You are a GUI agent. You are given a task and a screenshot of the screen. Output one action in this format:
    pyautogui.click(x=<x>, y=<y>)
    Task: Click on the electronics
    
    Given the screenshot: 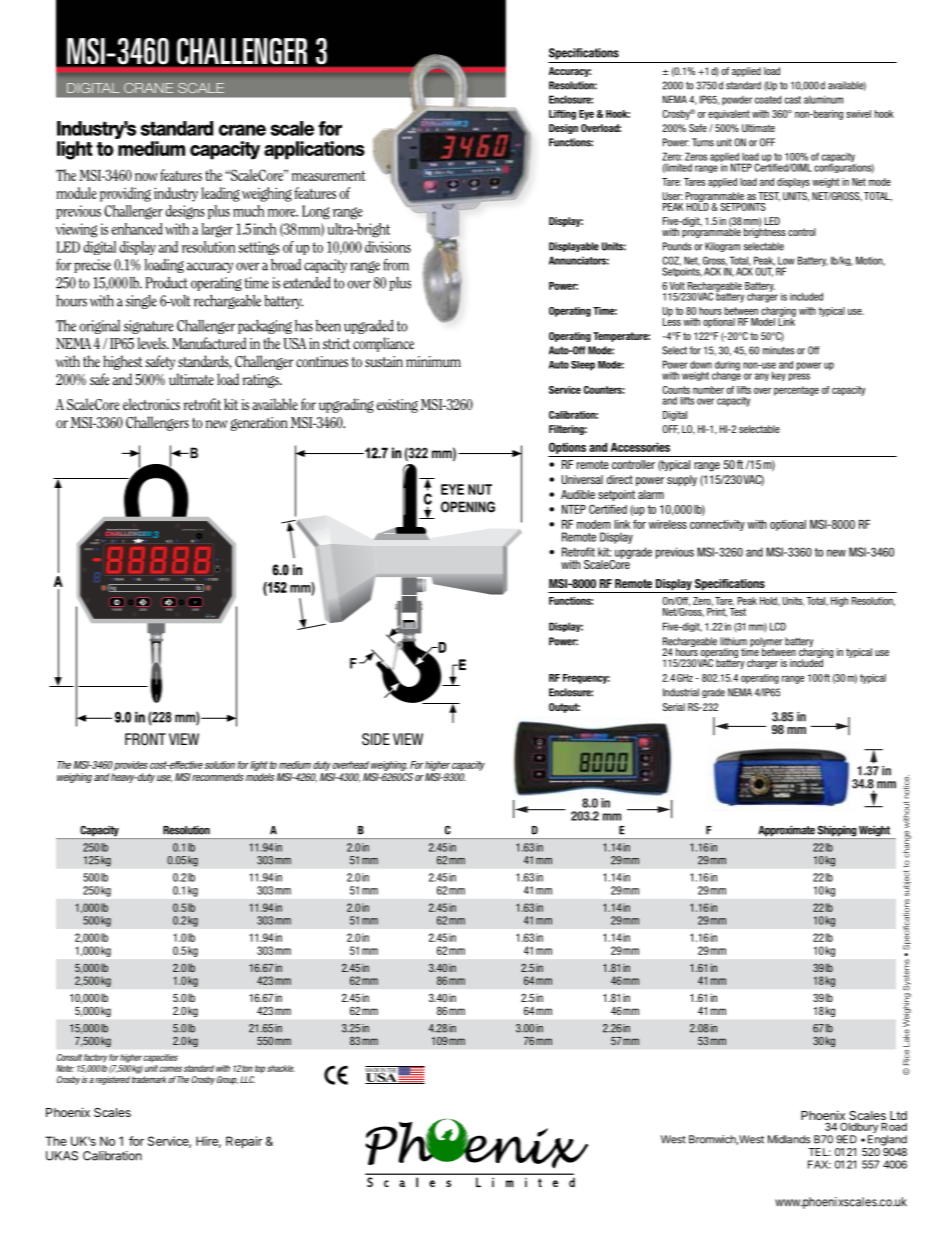 What is the action you would take?
    pyautogui.click(x=151, y=404)
